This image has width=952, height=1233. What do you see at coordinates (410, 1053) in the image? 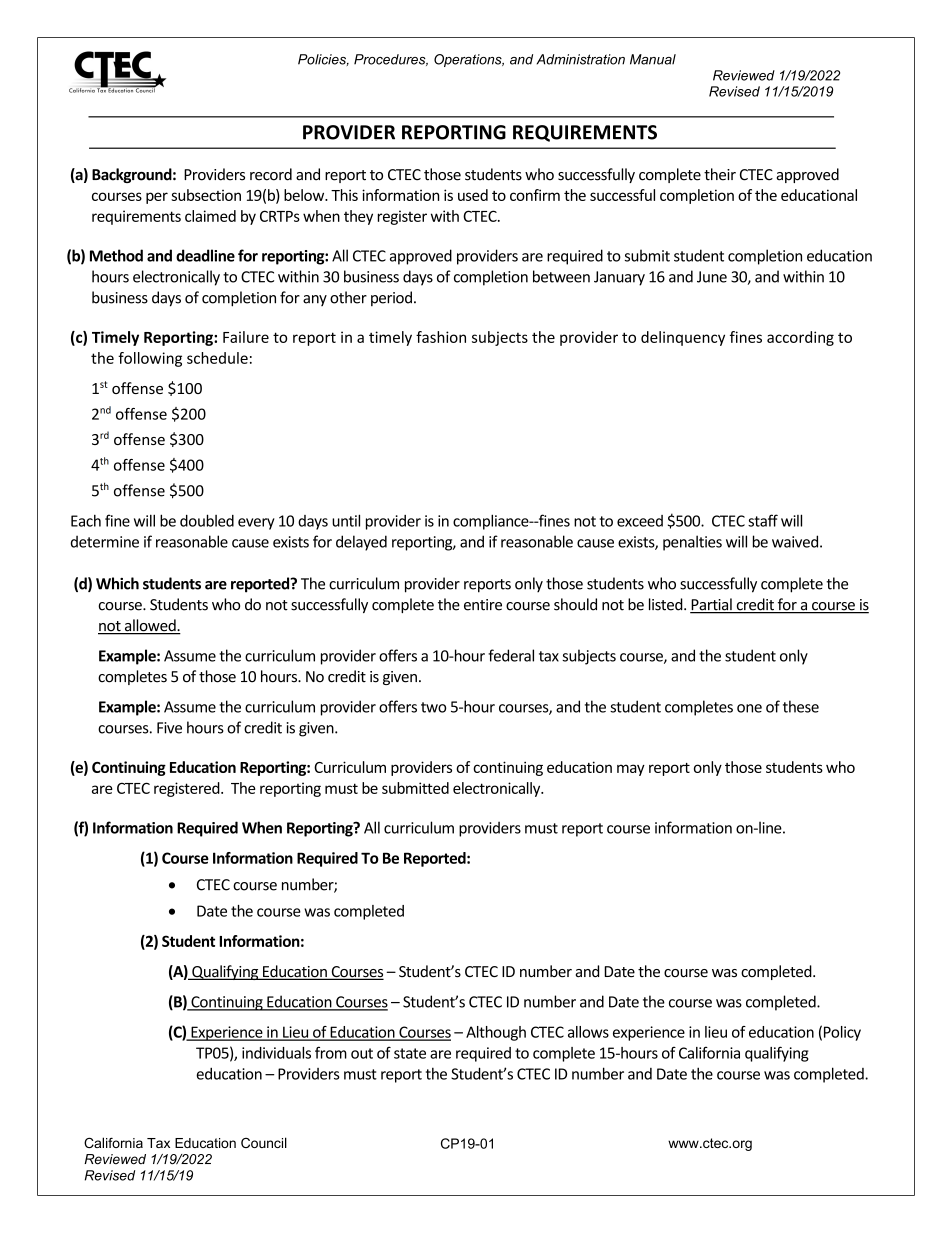
I see `state` at bounding box center [410, 1053].
